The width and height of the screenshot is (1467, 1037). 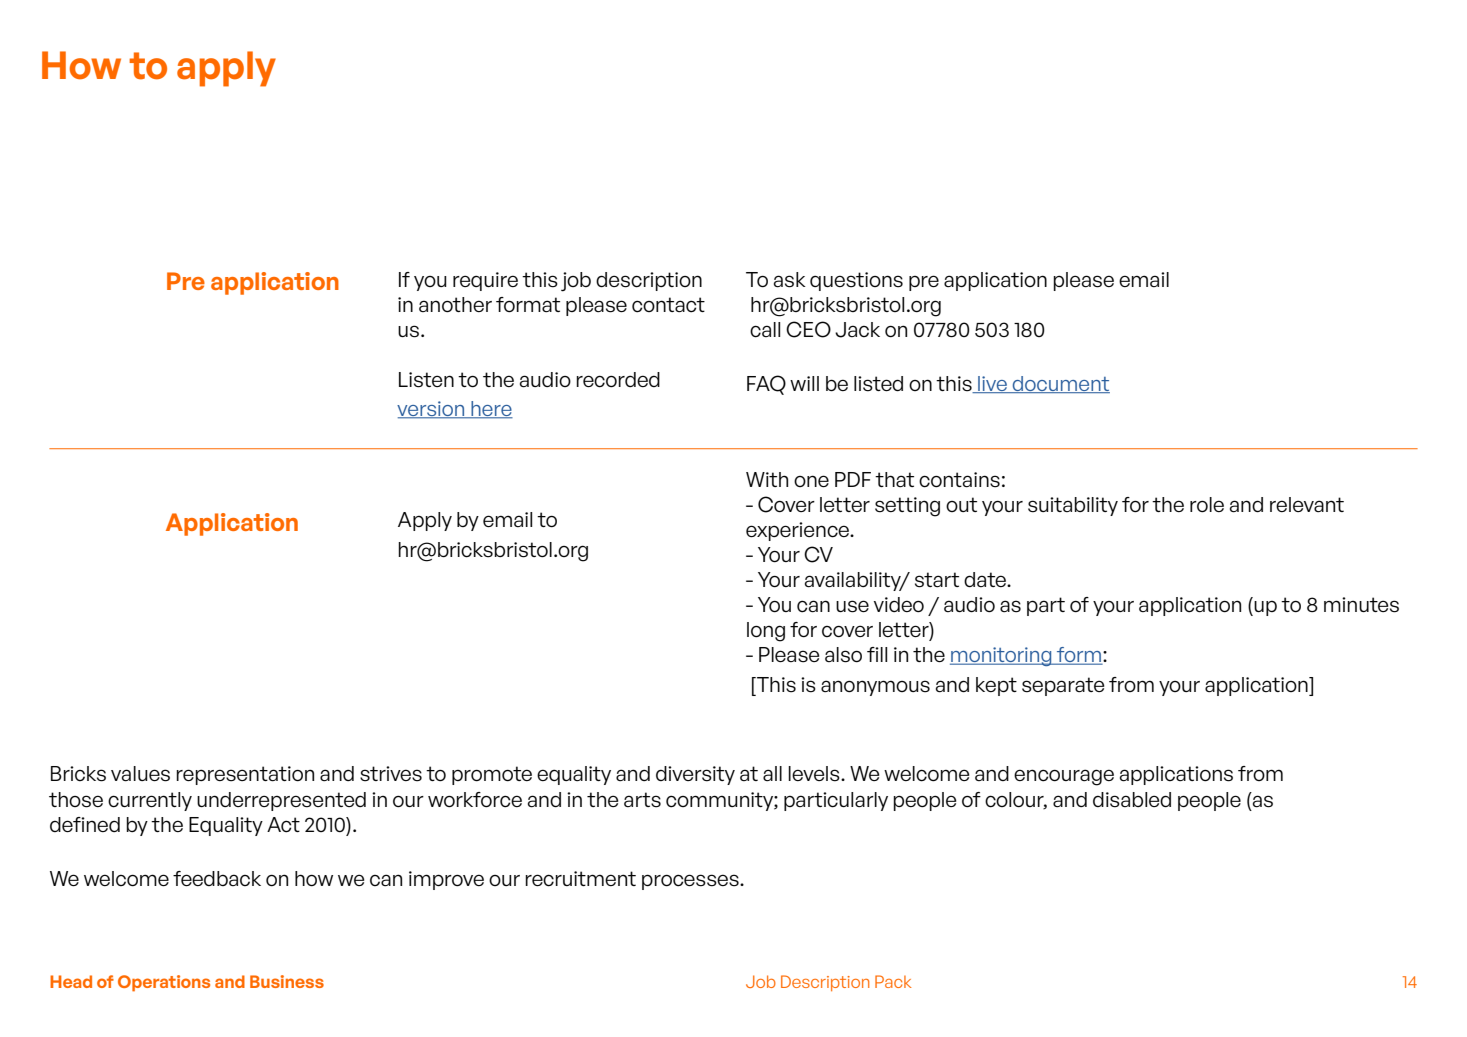 I want to click on With, so click(x=767, y=479).
